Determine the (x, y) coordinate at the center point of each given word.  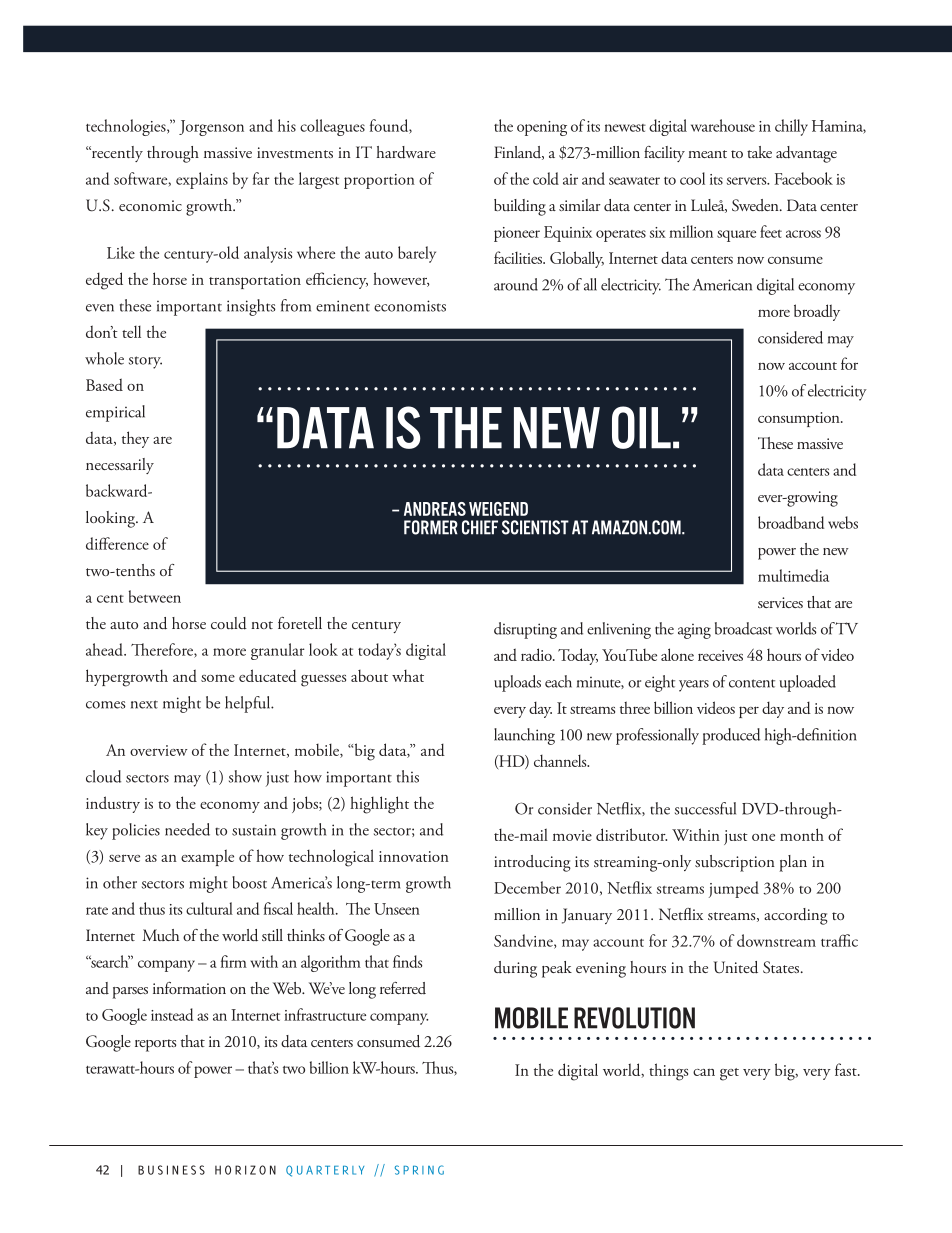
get (729, 1074)
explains (202, 180)
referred (403, 988)
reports (155, 1045)
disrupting (525, 630)
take (759, 152)
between (155, 596)
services (780, 602)
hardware (406, 152)
